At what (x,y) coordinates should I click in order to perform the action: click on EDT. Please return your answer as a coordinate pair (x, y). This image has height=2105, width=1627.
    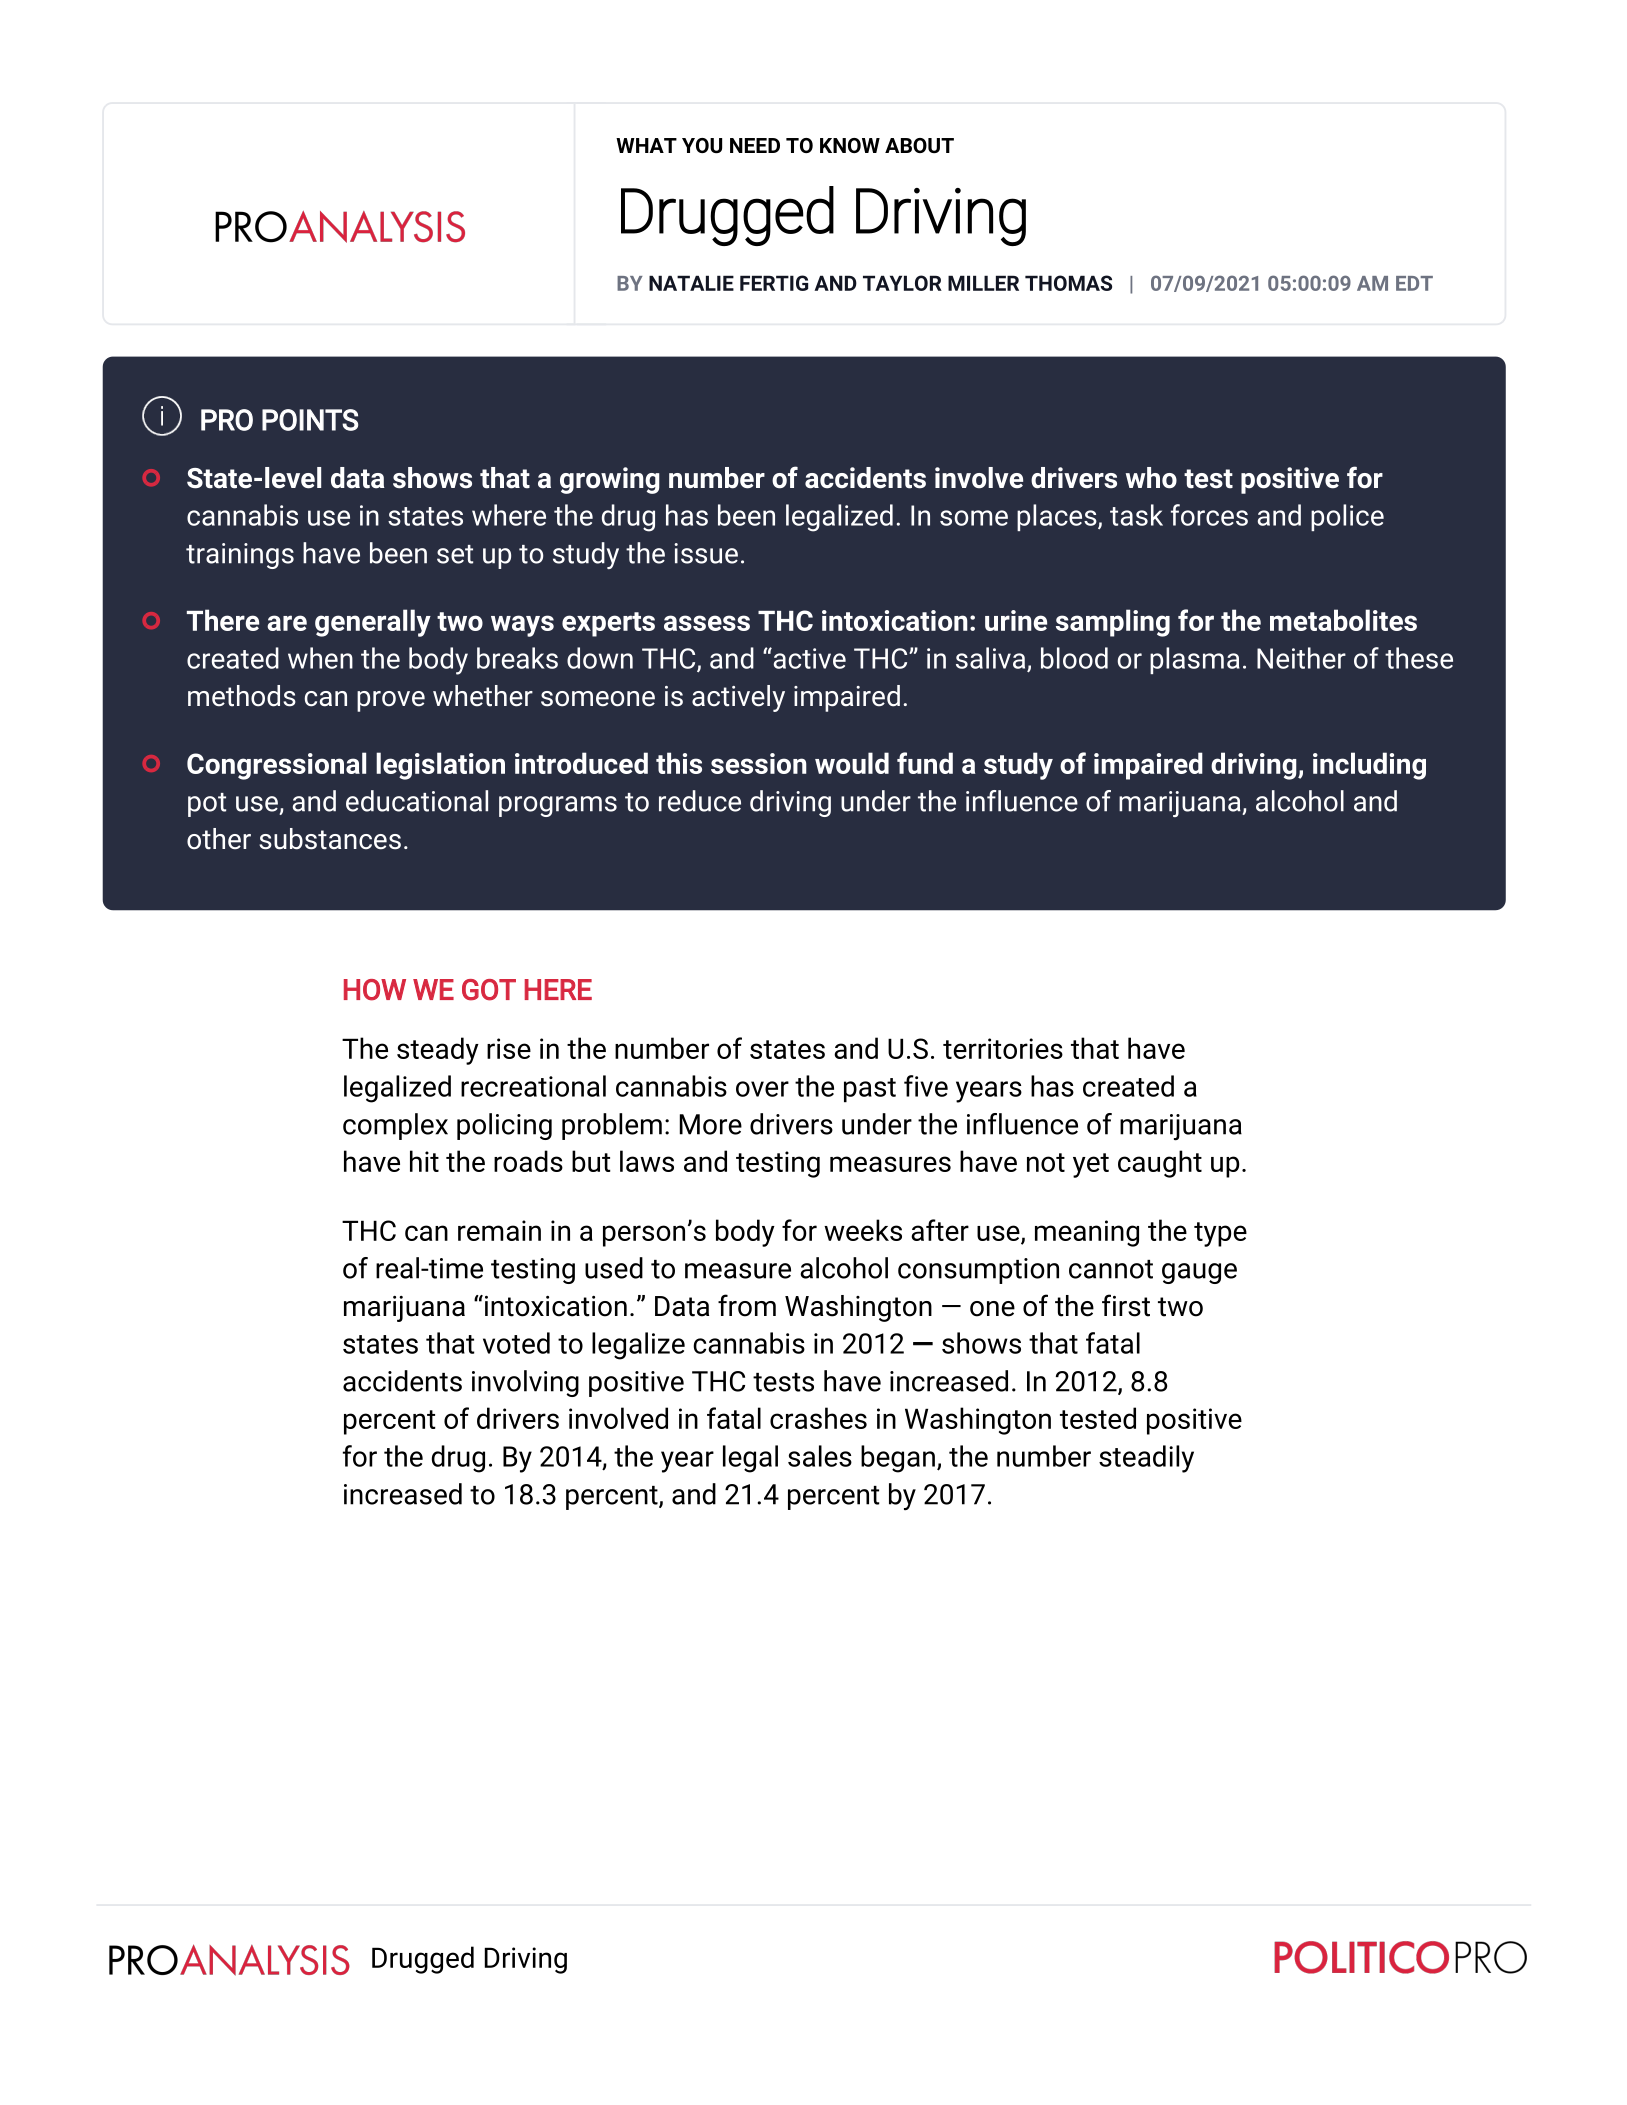
    Looking at the image, I should click on (1414, 283).
